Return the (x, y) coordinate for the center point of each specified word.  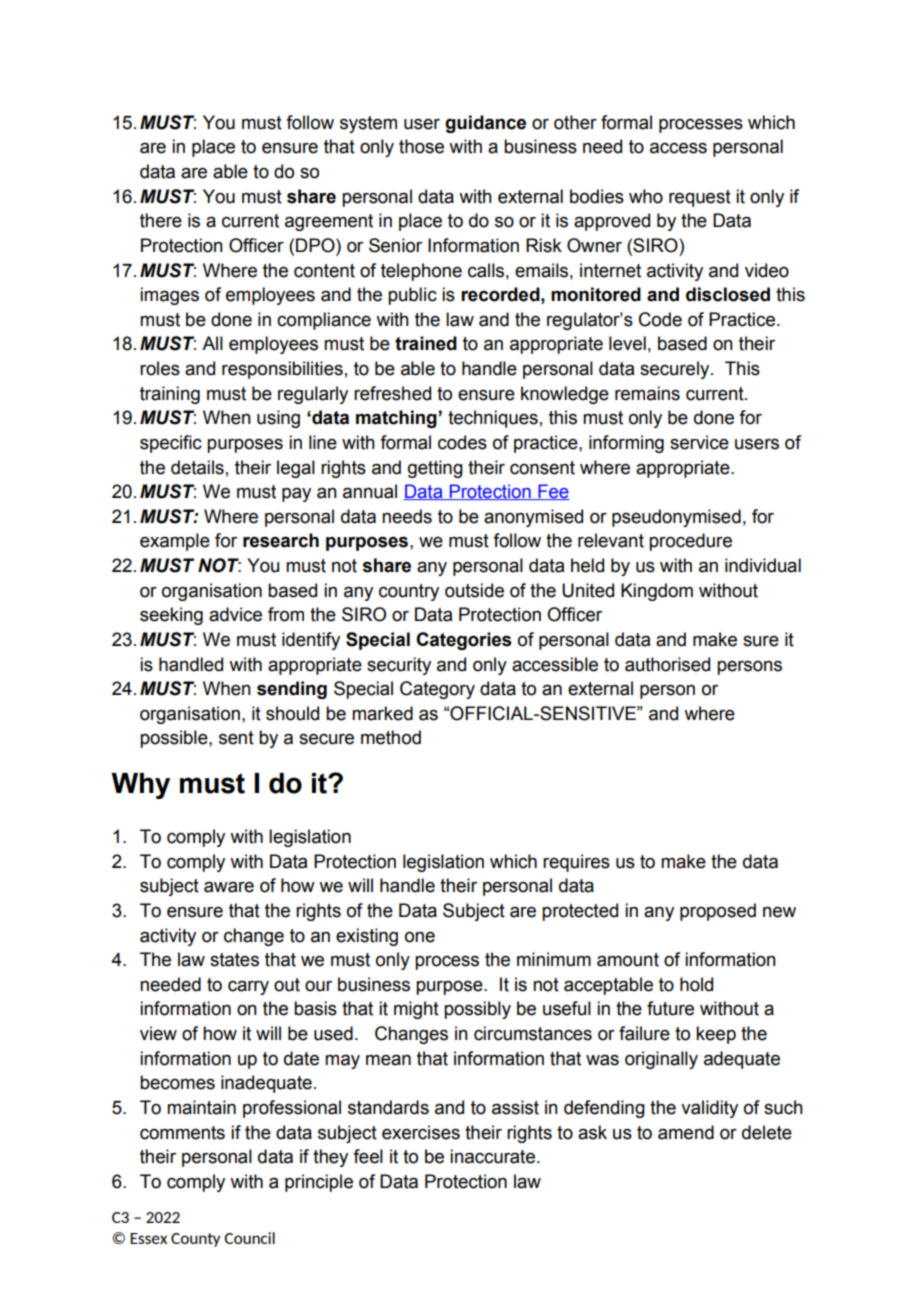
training (170, 395)
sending (292, 690)
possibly (477, 1010)
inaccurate (492, 1156)
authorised (667, 664)
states (234, 960)
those (421, 146)
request (700, 198)
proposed (718, 912)
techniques (493, 419)
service (699, 442)
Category (437, 690)
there (161, 220)
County (195, 1240)
